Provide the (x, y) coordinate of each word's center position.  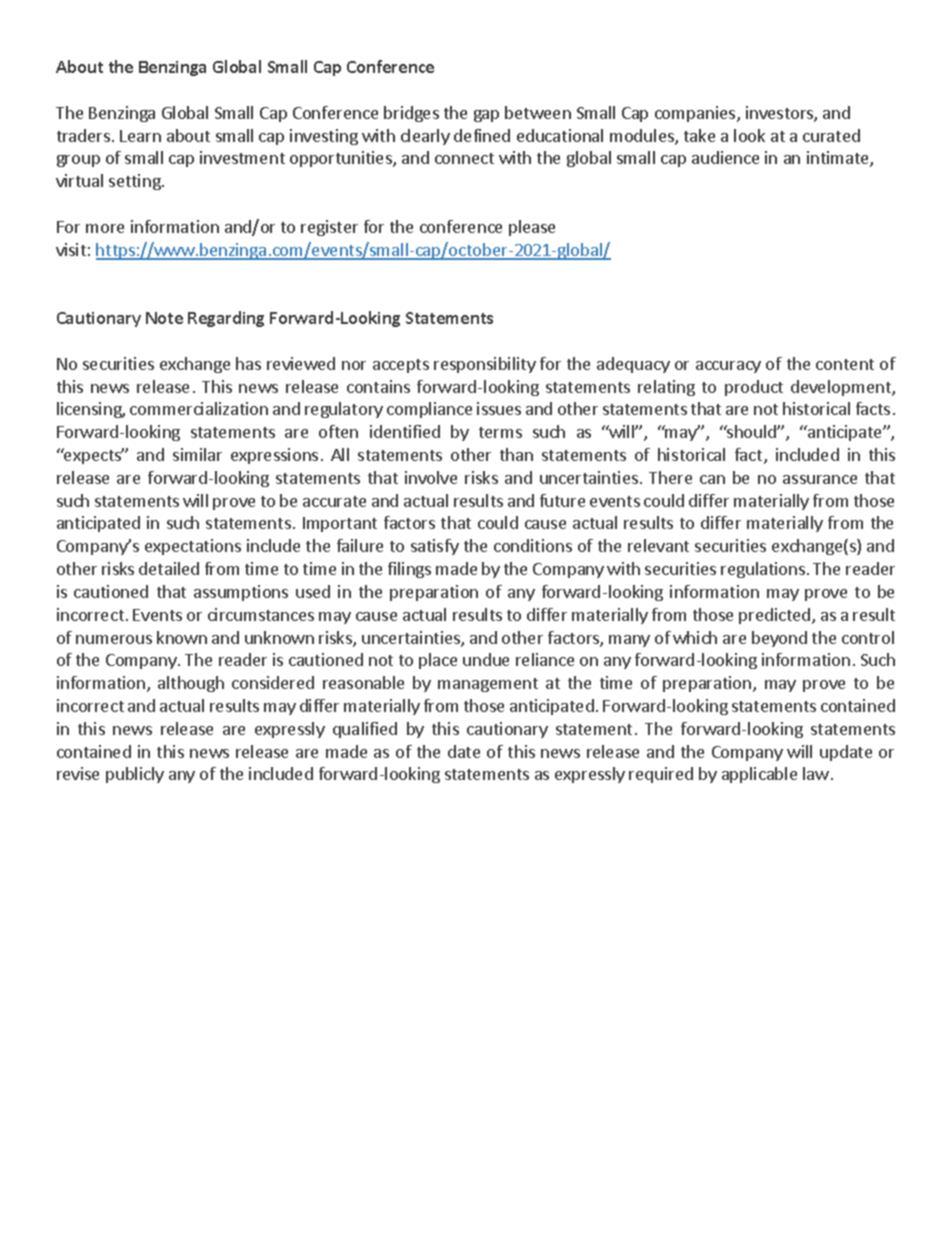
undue (486, 659)
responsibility (485, 365)
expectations (193, 547)
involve (431, 477)
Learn (140, 136)
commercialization (199, 408)
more (105, 228)
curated (831, 135)
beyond (779, 639)
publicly (135, 775)
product (754, 388)
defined (482, 135)
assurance (820, 479)
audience (725, 157)
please (532, 228)
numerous (114, 639)
